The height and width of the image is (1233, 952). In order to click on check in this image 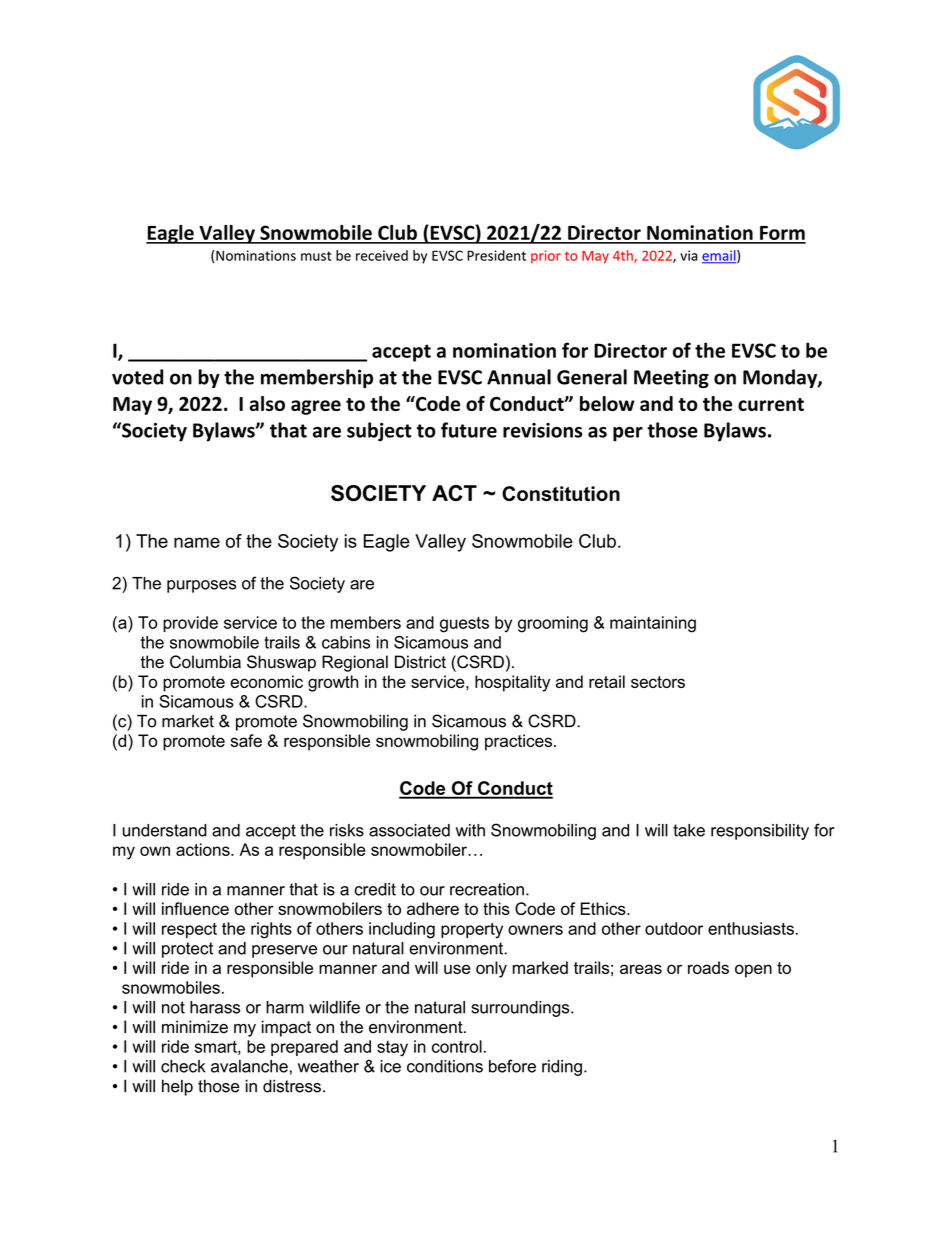, I will do `click(183, 1066)`.
